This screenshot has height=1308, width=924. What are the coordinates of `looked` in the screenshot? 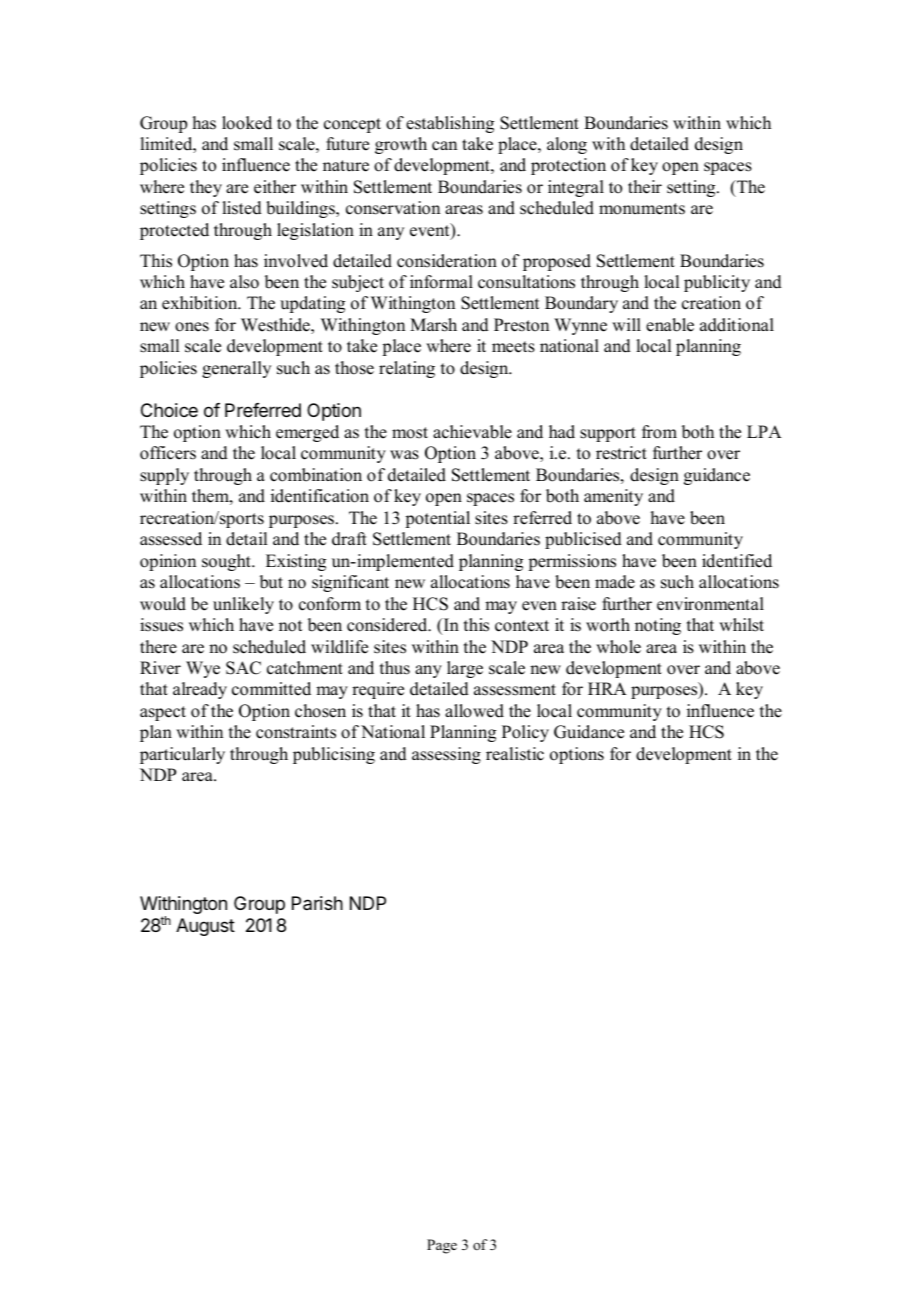 It's located at (247, 123).
